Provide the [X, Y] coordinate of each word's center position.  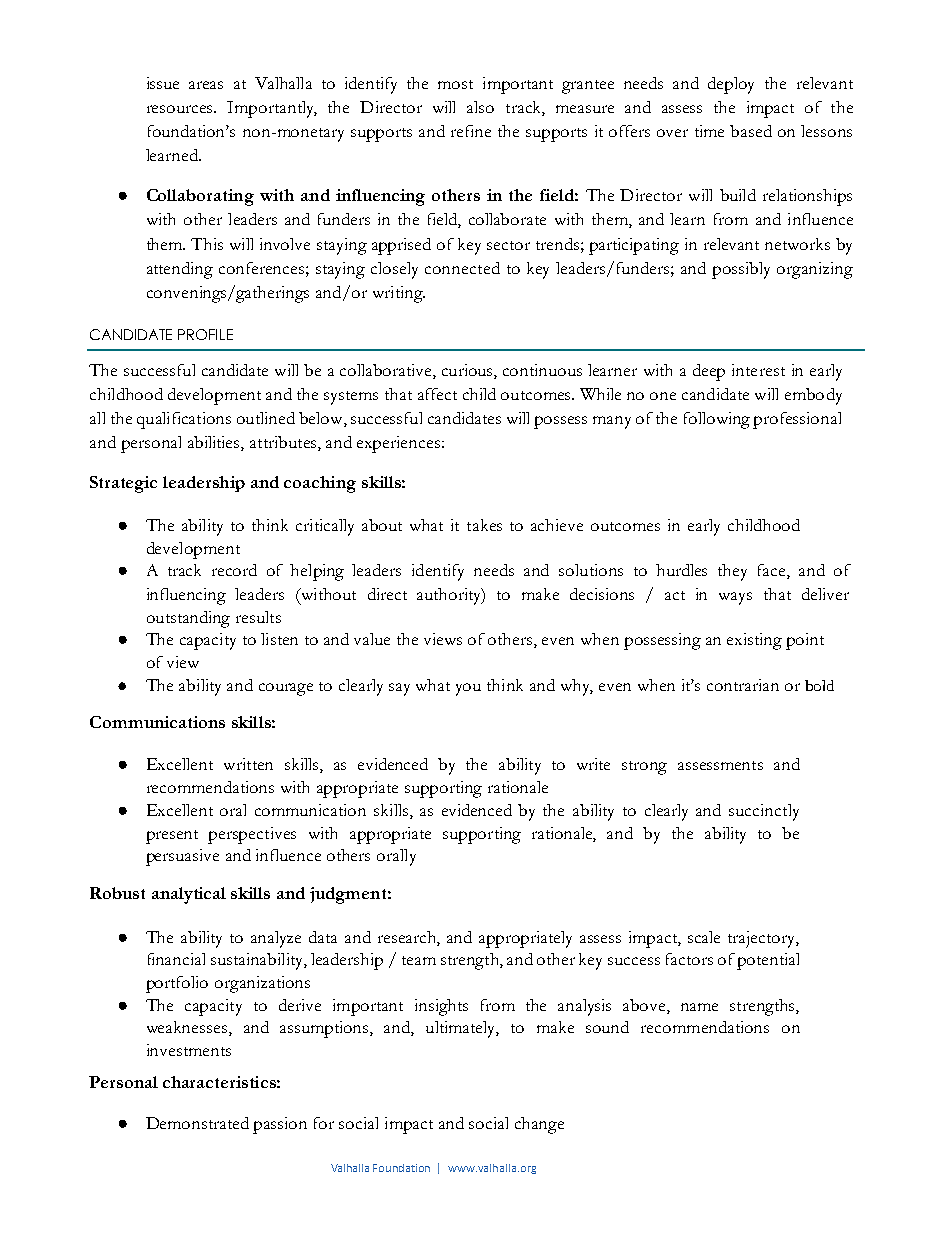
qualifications [184, 420]
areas [206, 85]
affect [437, 394]
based [751, 131]
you [468, 689]
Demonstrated [197, 1123]
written [248, 764]
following [717, 420]
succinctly [764, 812]
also [480, 107]
